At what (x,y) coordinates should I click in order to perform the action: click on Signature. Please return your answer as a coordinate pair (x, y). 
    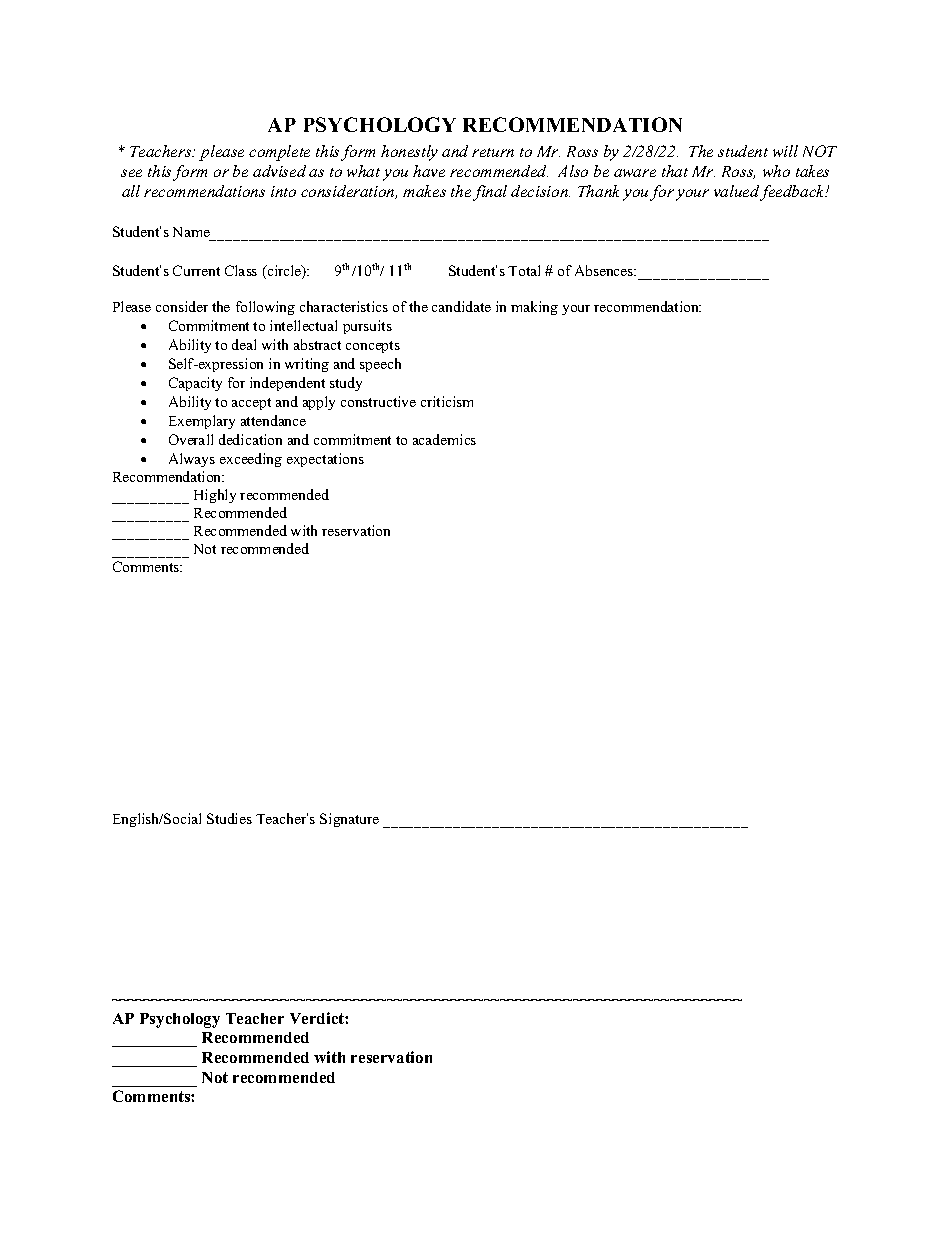
    Looking at the image, I should click on (349, 820).
